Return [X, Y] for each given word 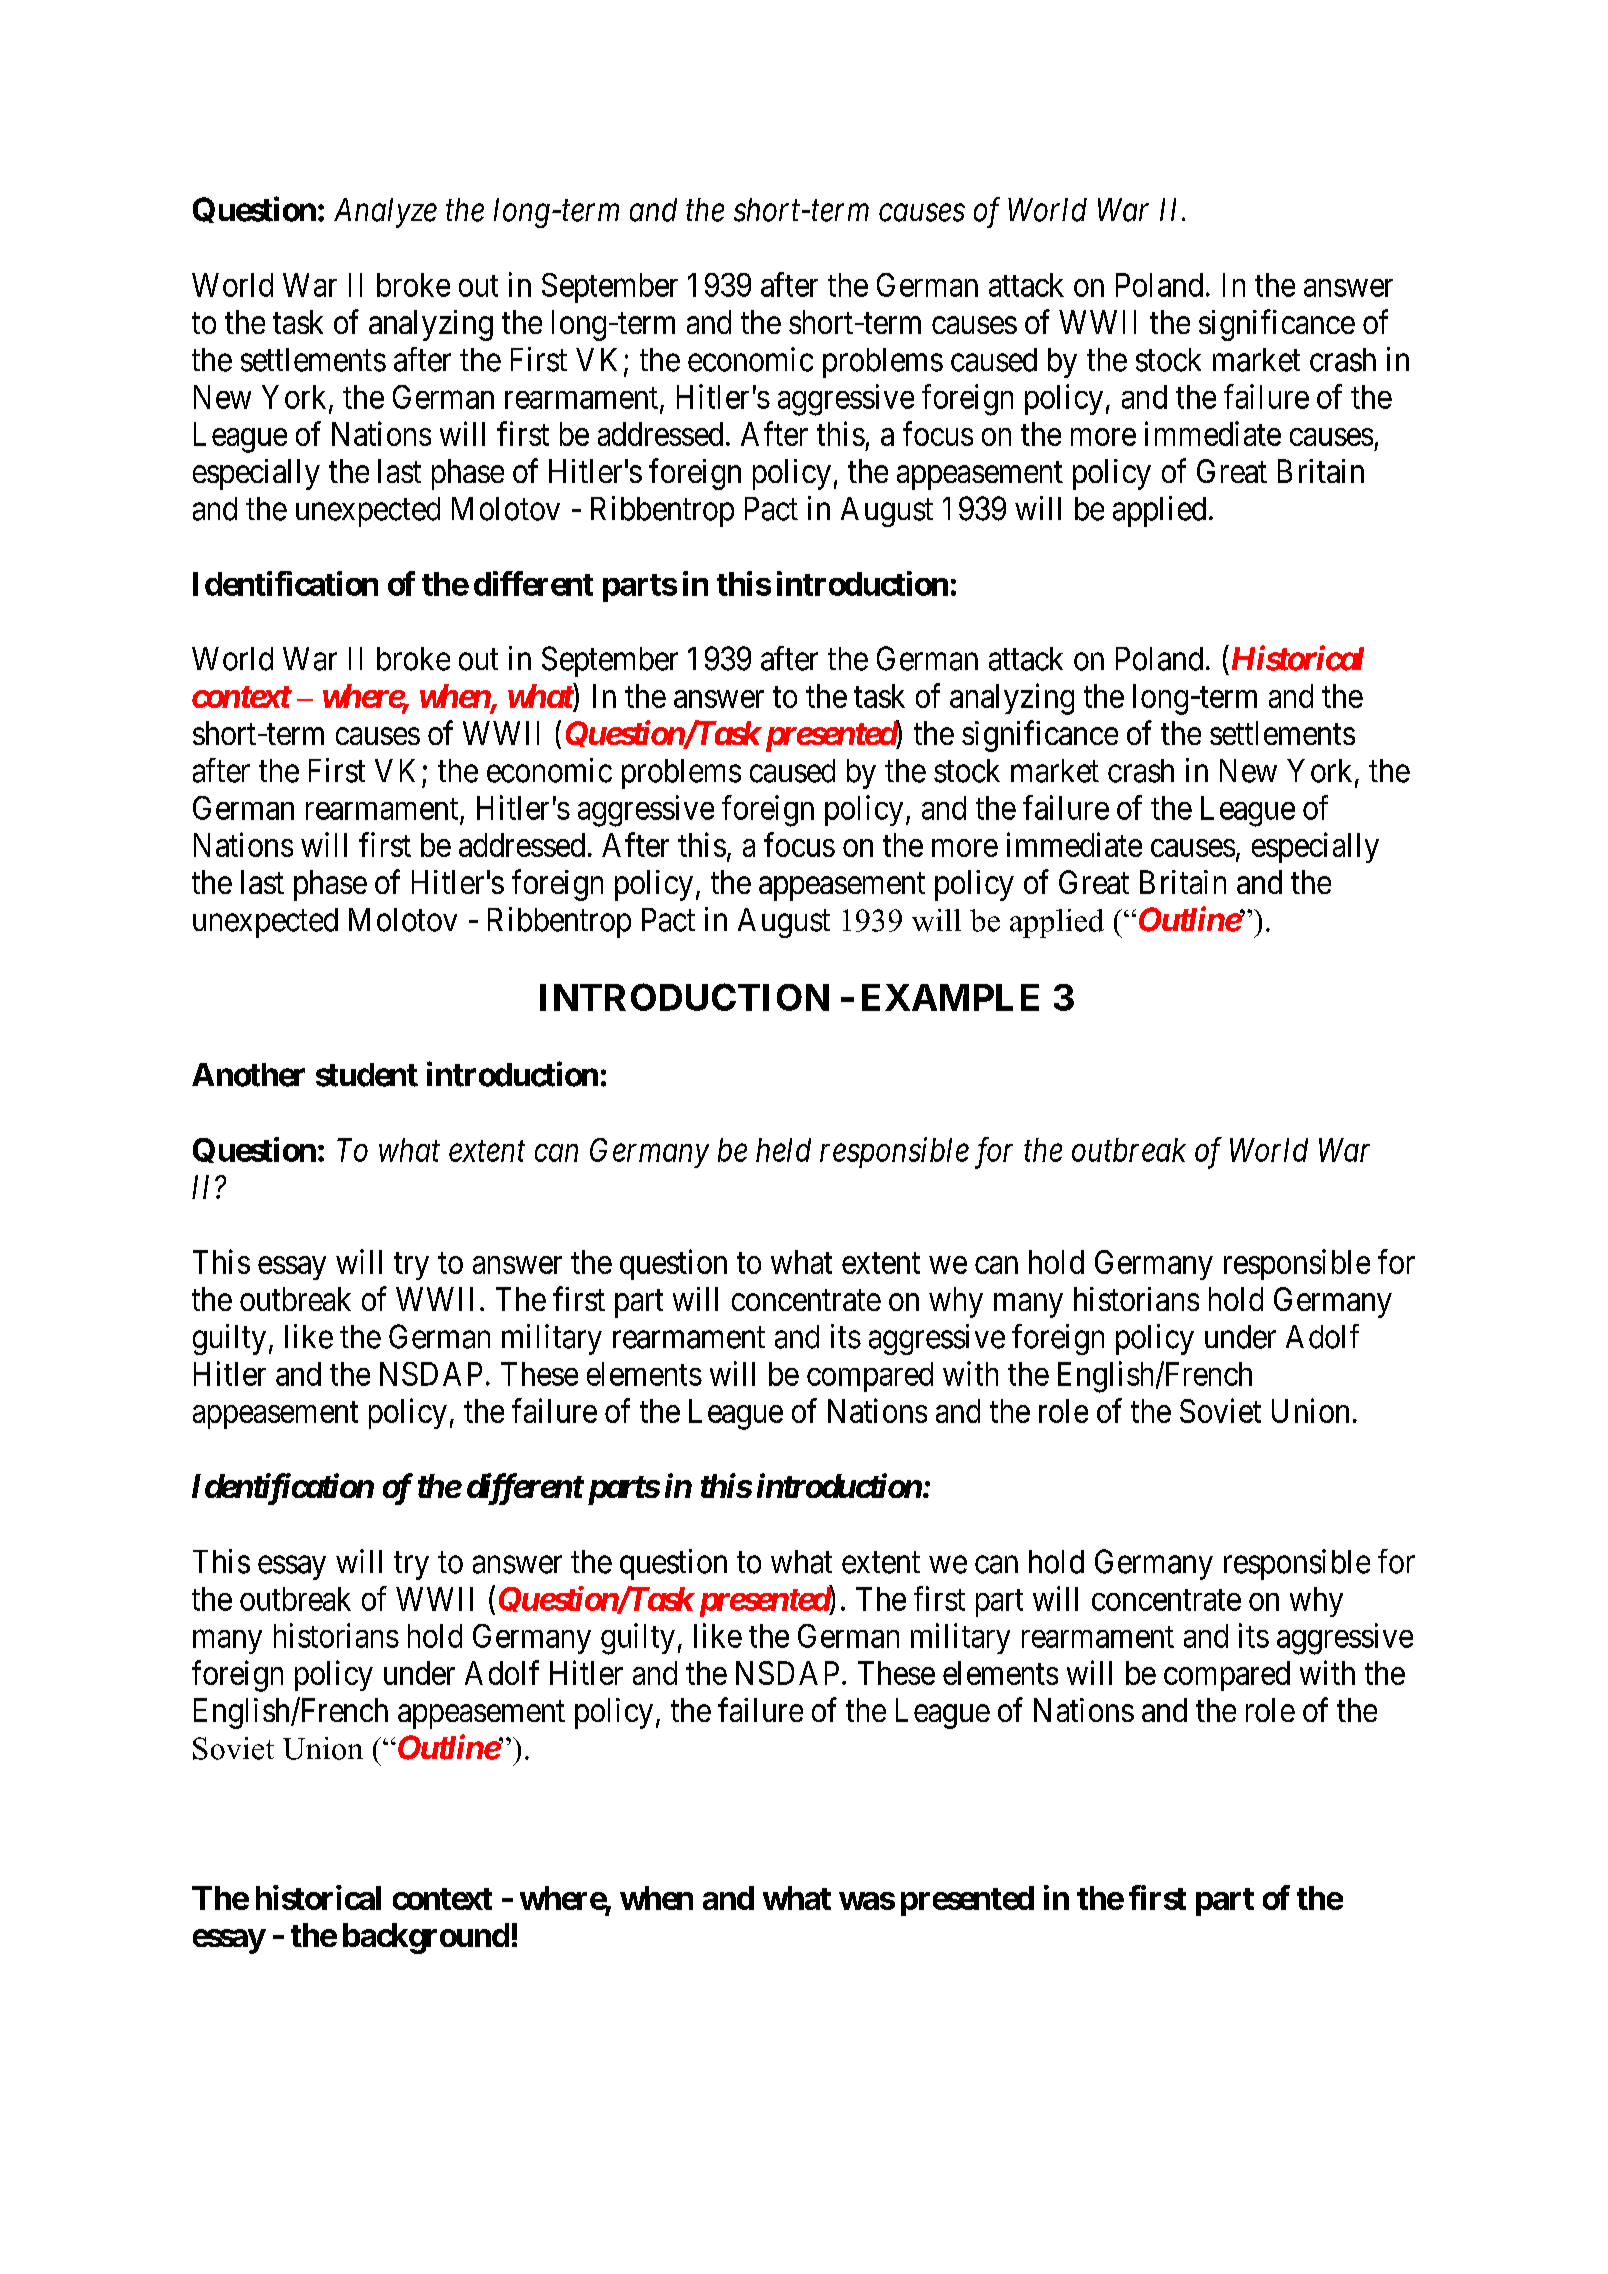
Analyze [385, 213]
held [783, 1150]
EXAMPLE [950, 997]
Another [248, 1075]
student [367, 1075]
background [426, 1938]
